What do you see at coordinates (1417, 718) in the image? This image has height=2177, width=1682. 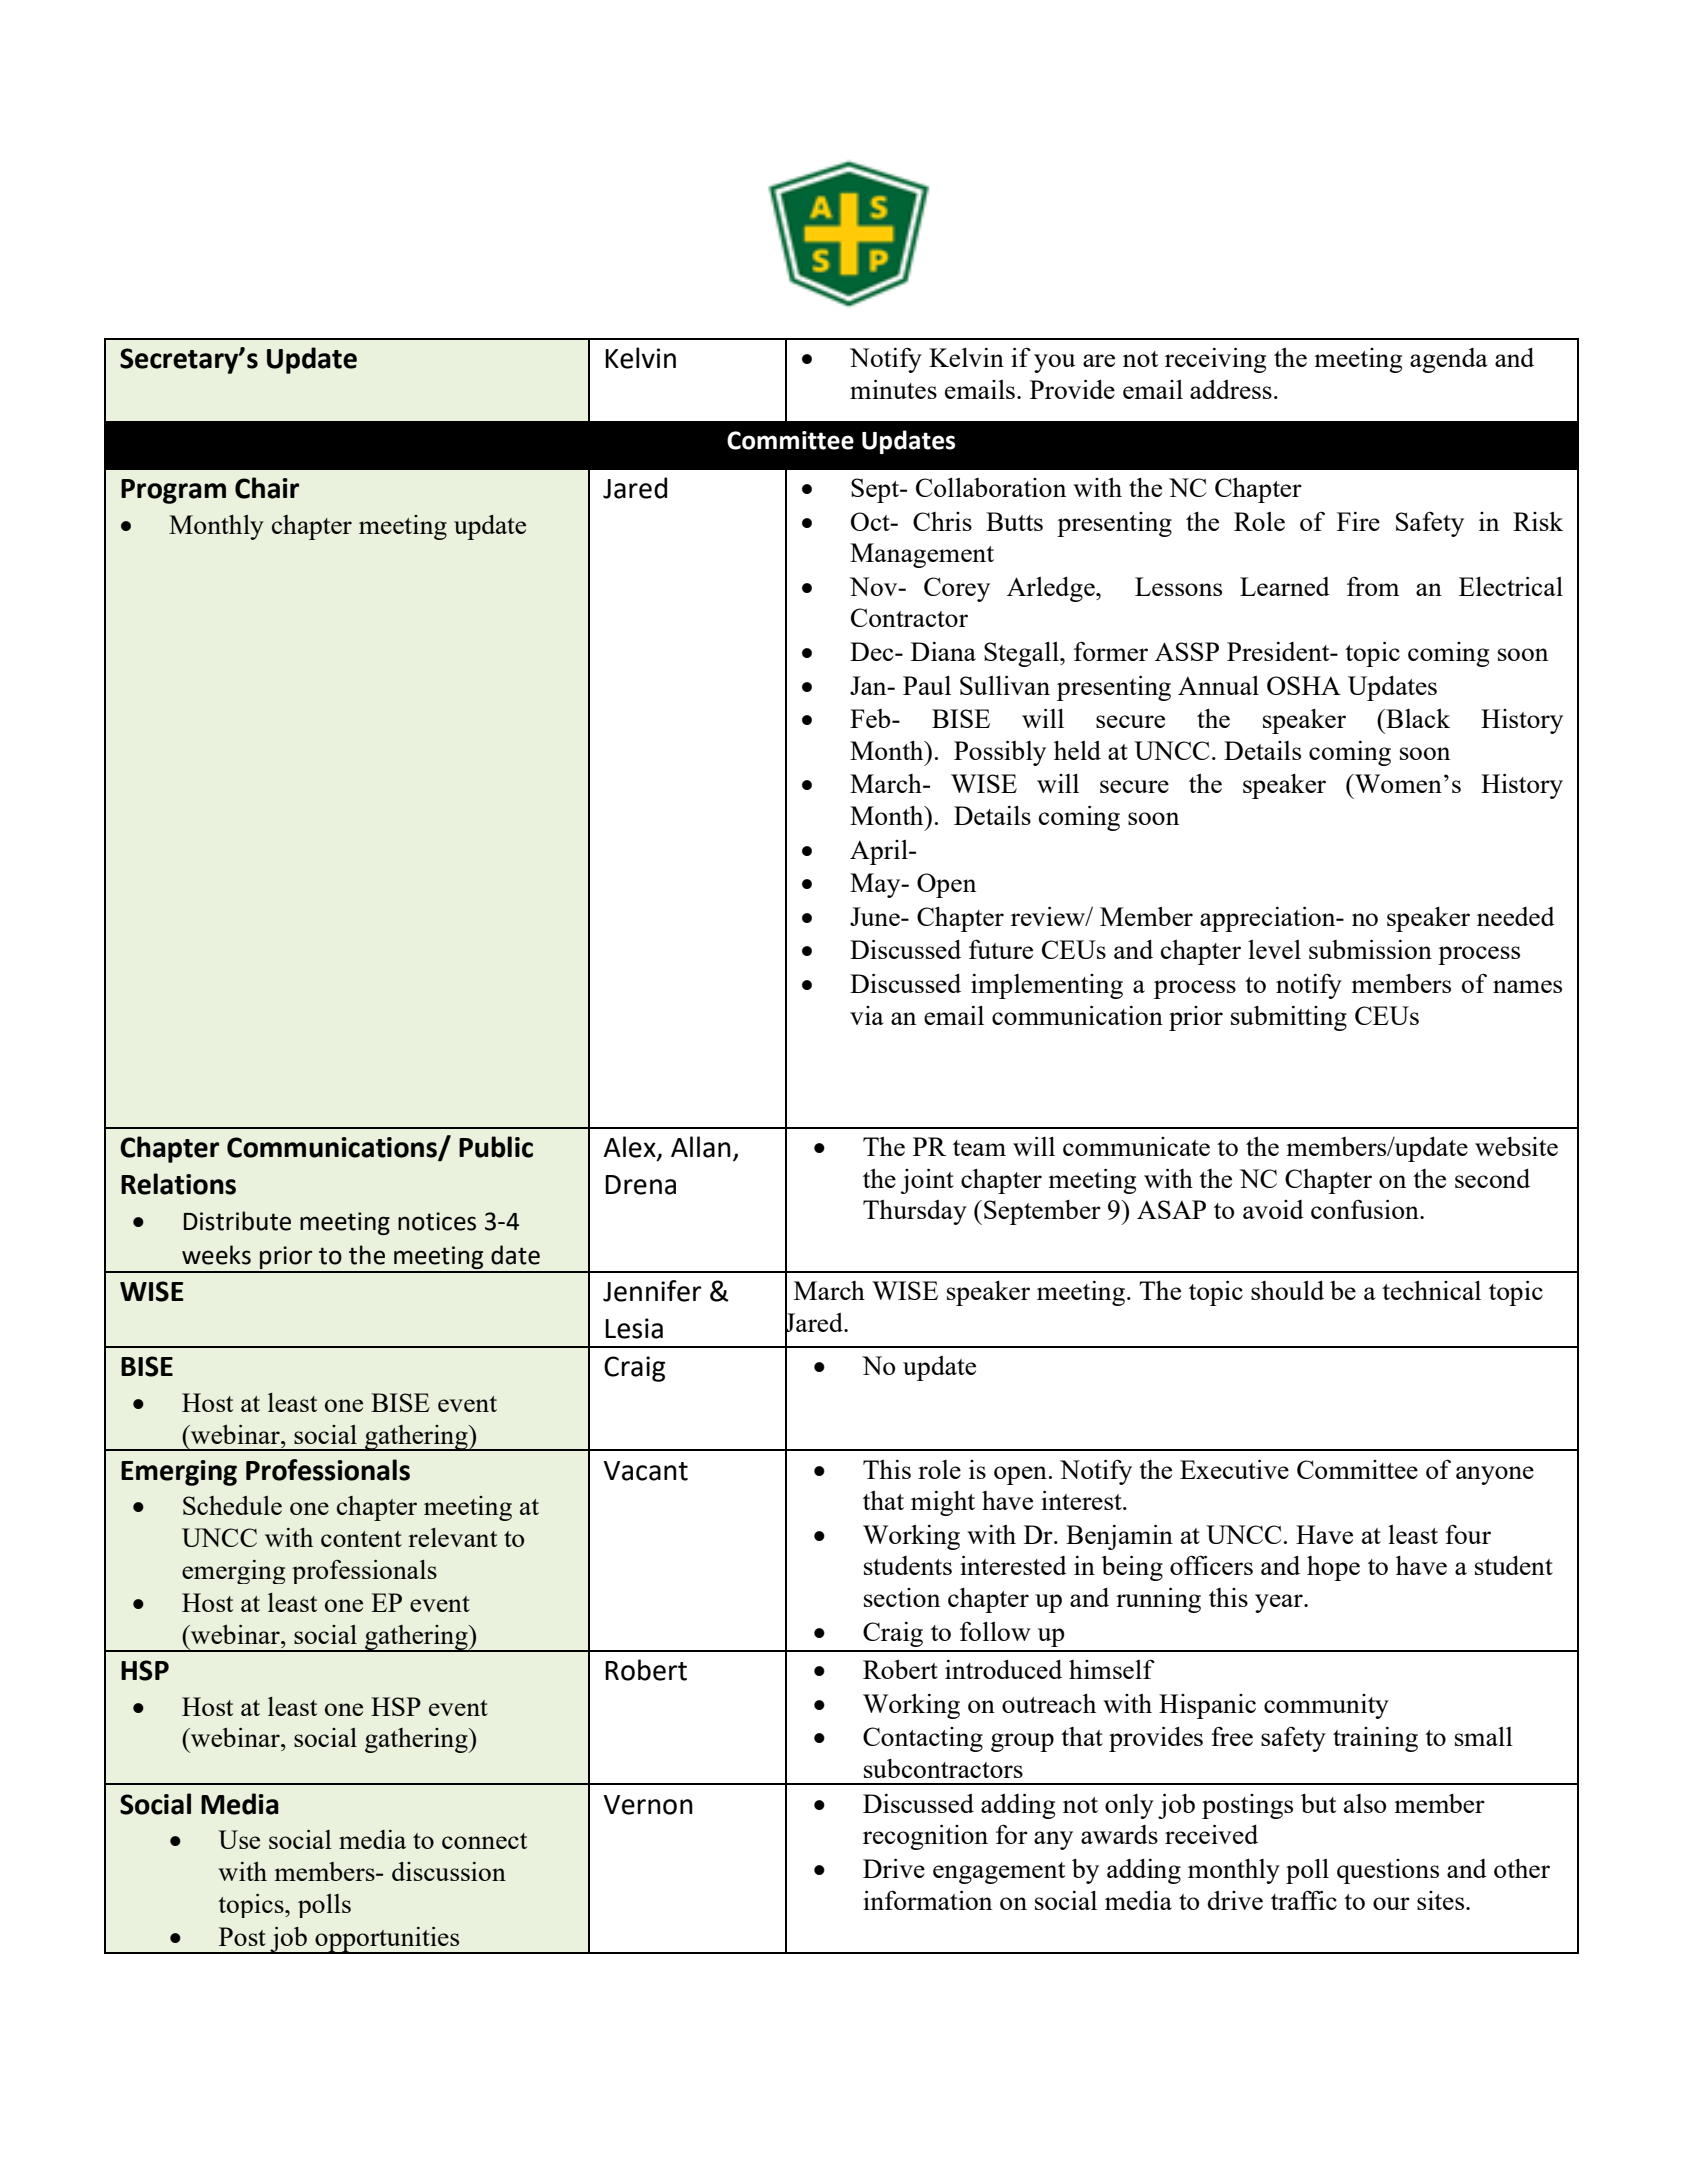 I see `Black` at bounding box center [1417, 718].
